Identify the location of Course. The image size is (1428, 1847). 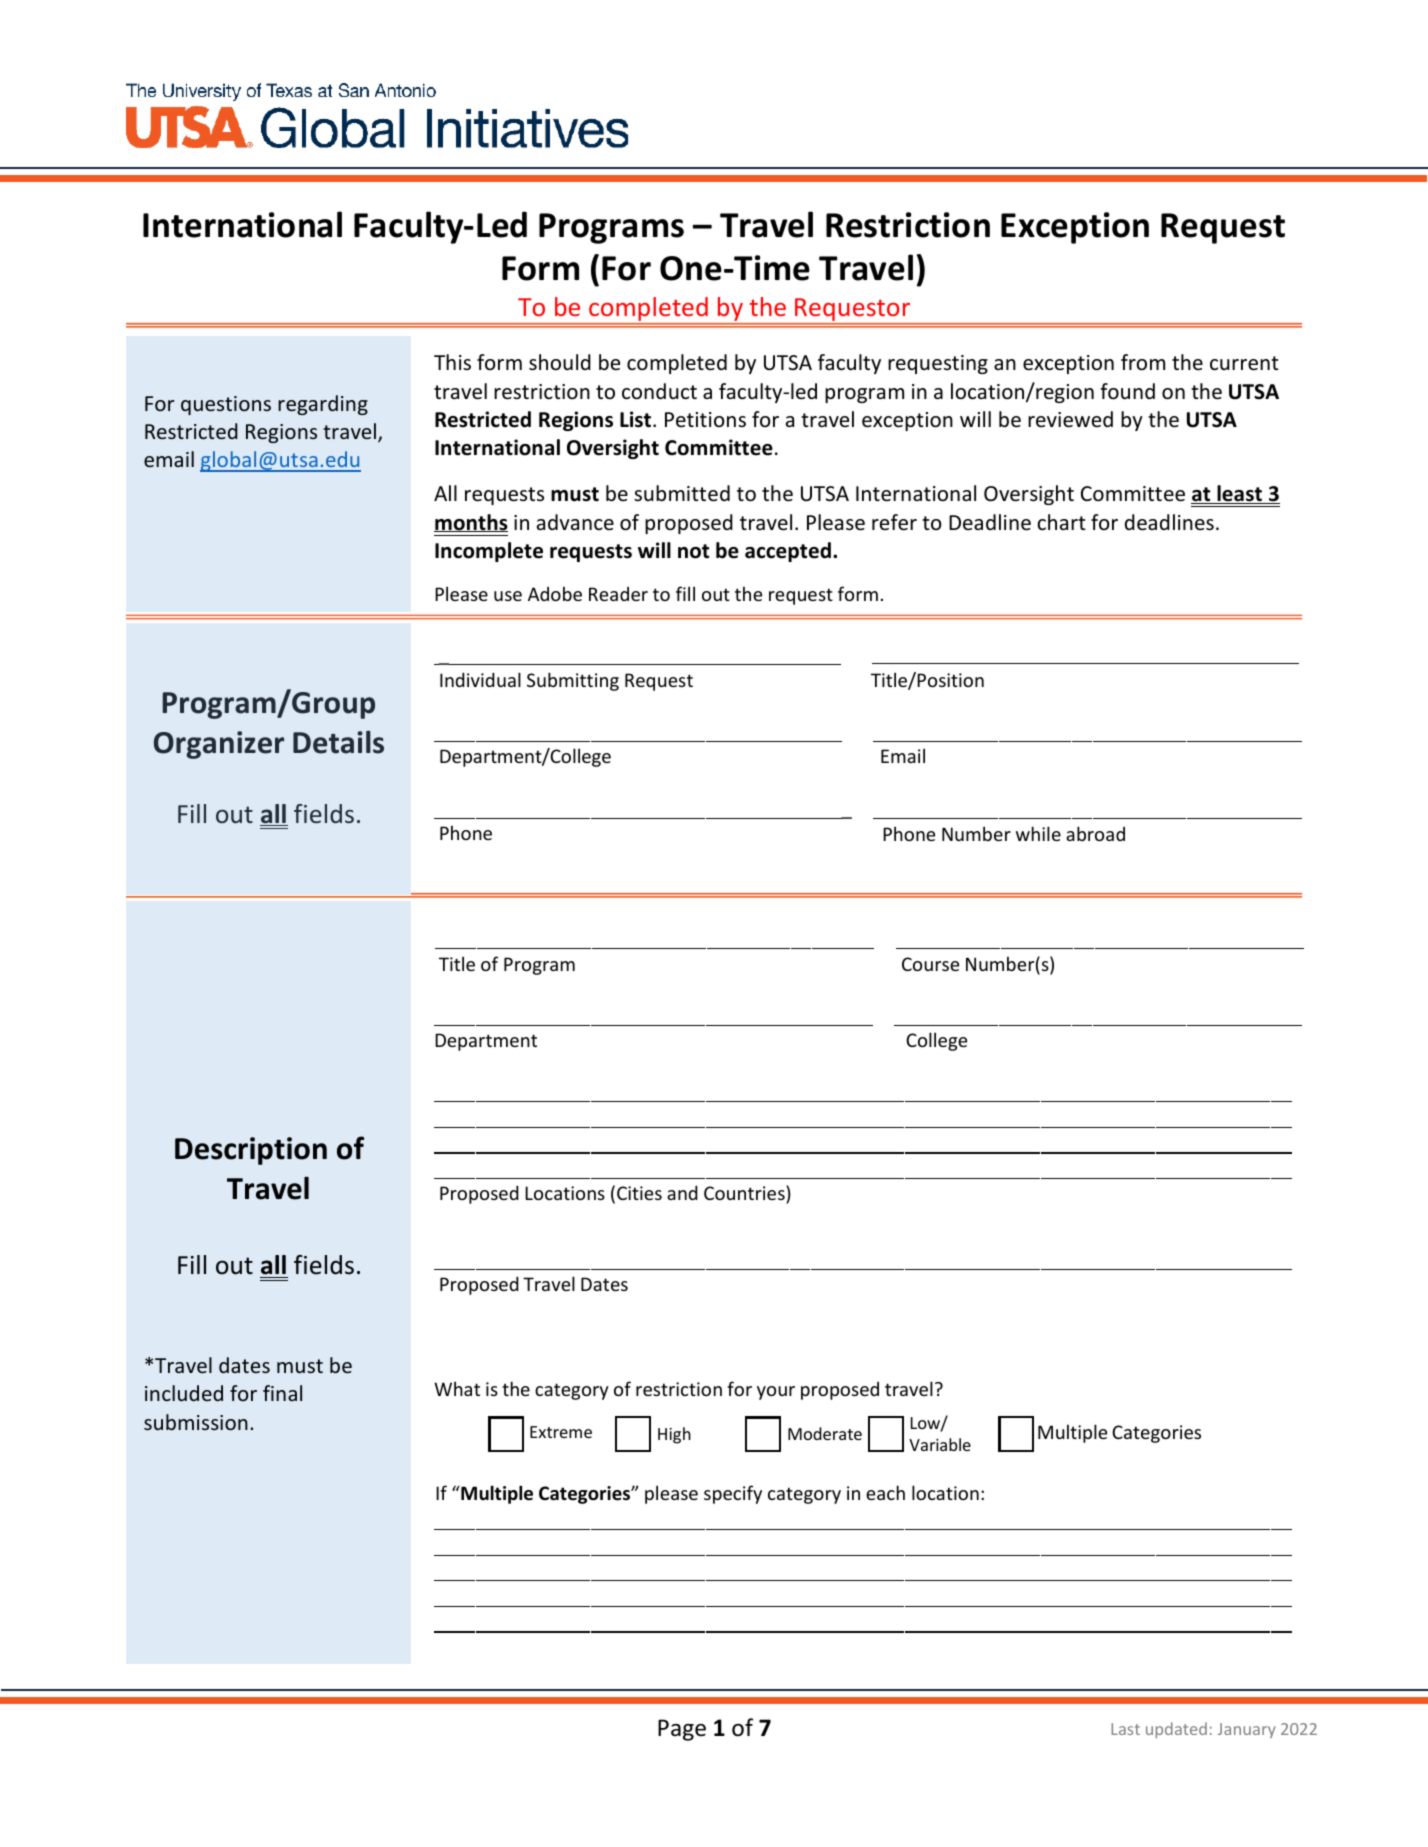
(930, 964).
